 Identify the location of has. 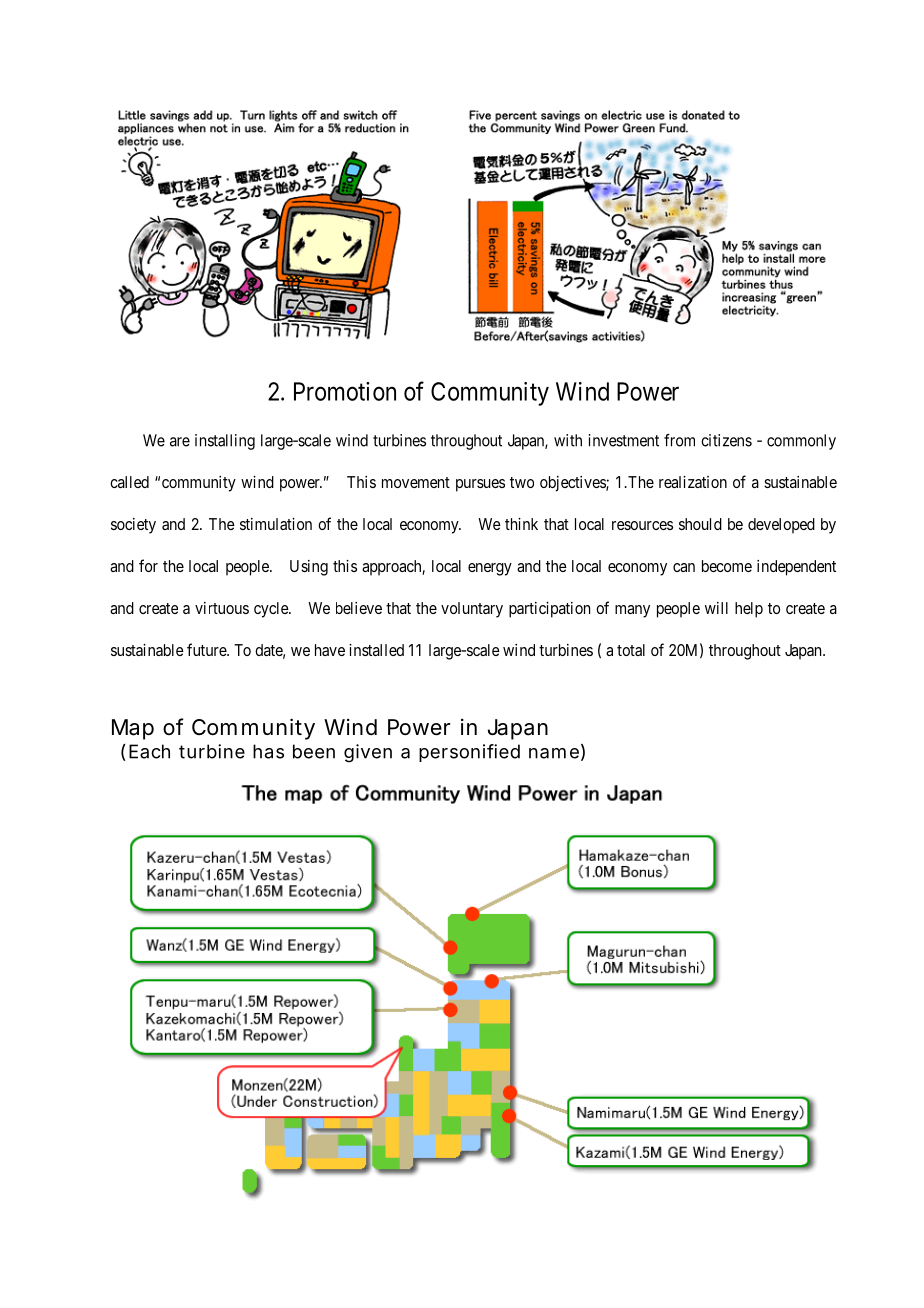
(268, 751).
